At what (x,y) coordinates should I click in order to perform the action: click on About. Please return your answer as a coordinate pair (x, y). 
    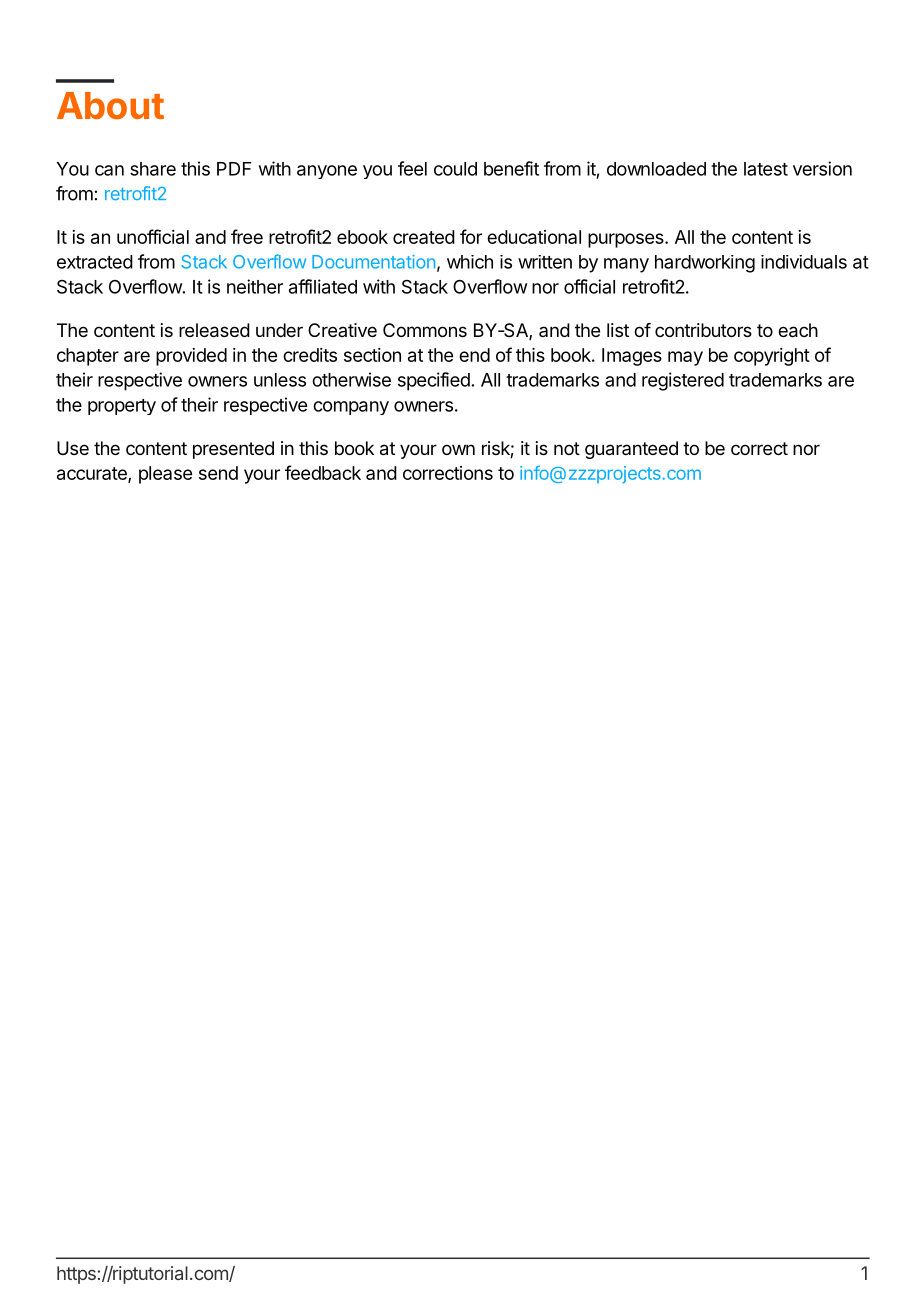
    Looking at the image, I should click on (110, 106).
